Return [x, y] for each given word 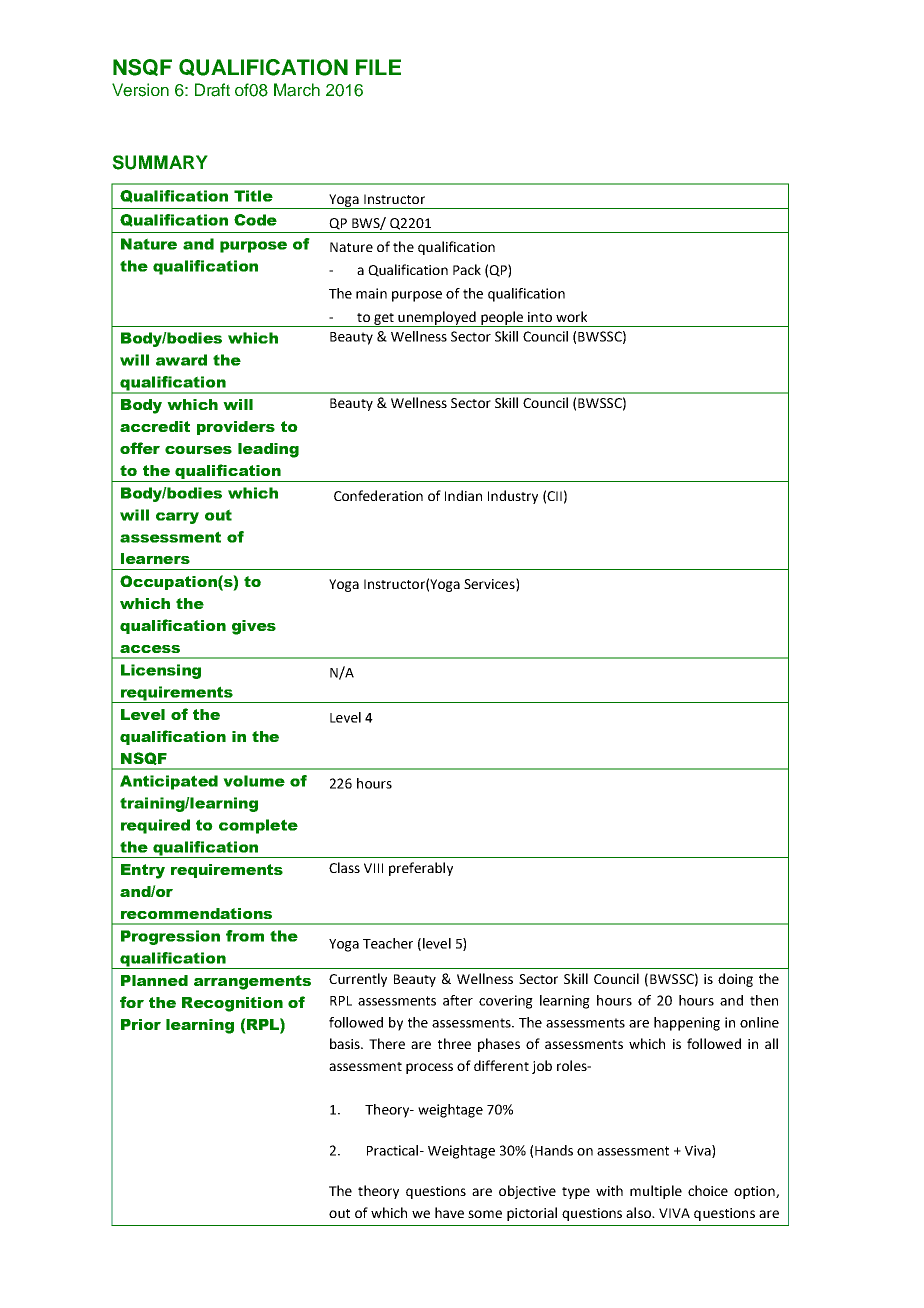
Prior [141, 1024]
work [571, 316]
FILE [378, 67]
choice [708, 1190]
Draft [212, 90]
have [449, 1212]
